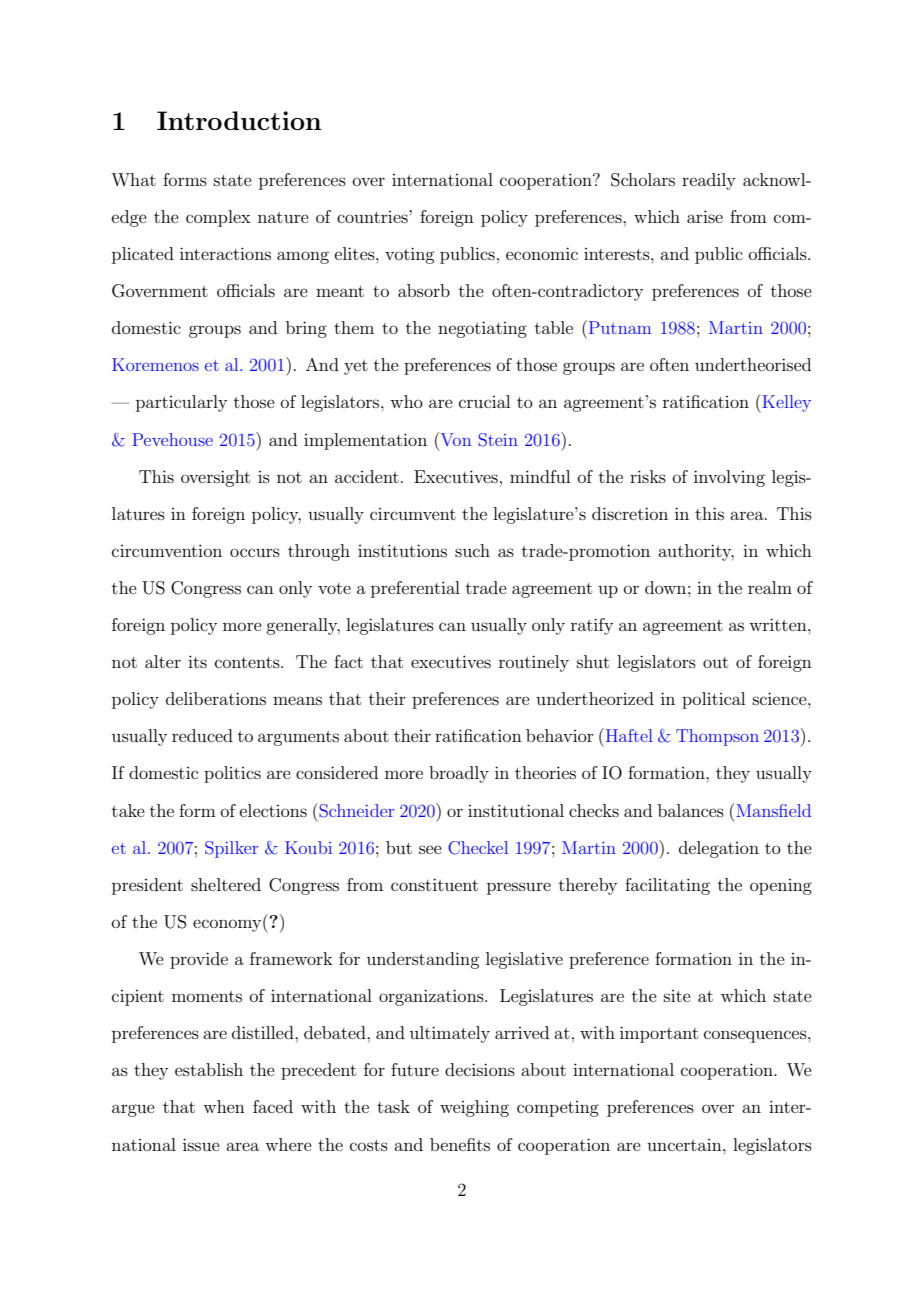 Image resolution: width=924 pixels, height=1308 pixels. What do you see at coordinates (224, 1106) in the document?
I see `when` at bounding box center [224, 1106].
